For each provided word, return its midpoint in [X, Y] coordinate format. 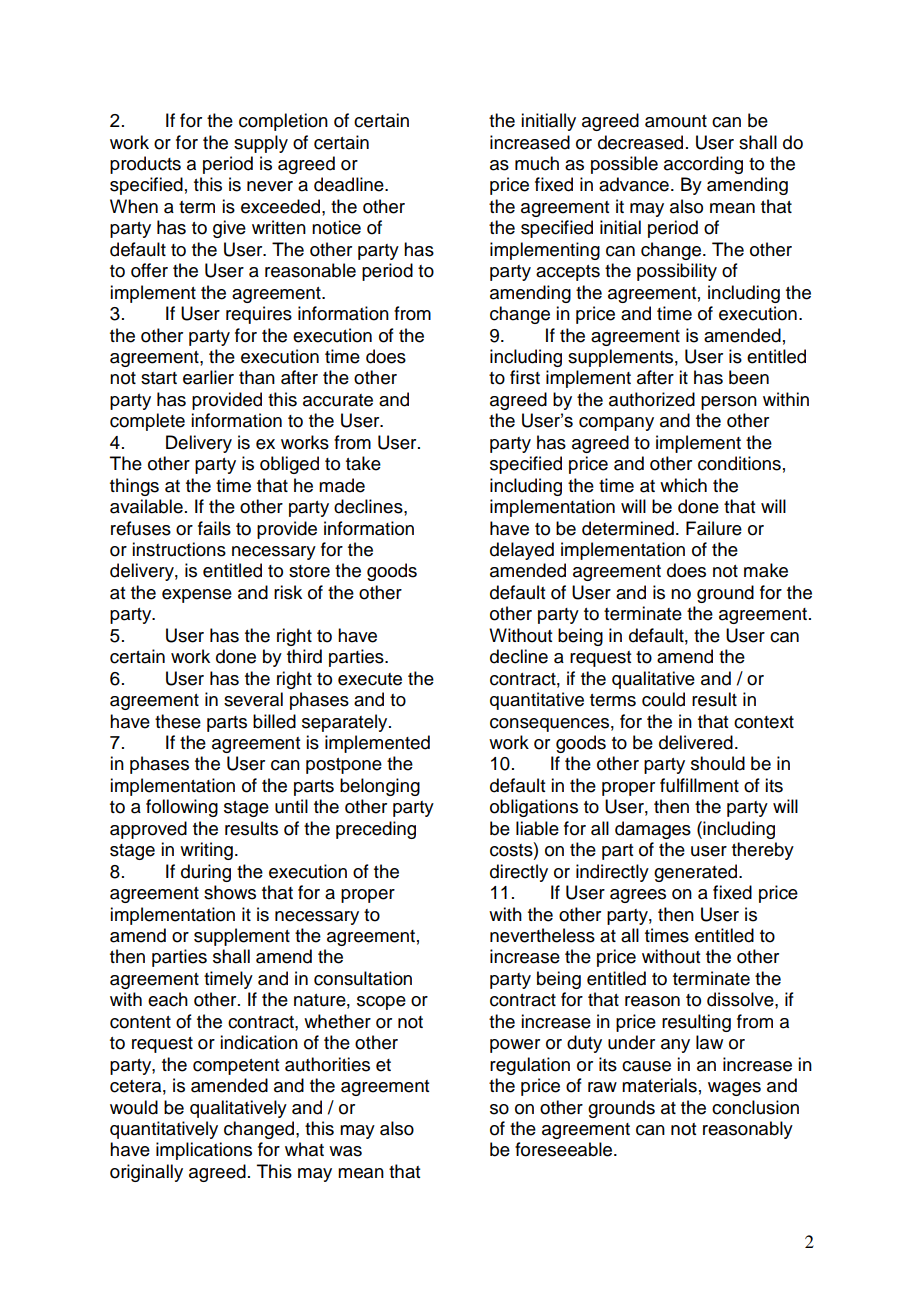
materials [659, 1085]
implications [204, 1151]
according [703, 165]
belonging [380, 787]
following [182, 808]
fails [214, 528]
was [345, 1151]
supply [261, 144]
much [537, 163]
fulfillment [699, 785]
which [683, 485]
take [363, 463]
